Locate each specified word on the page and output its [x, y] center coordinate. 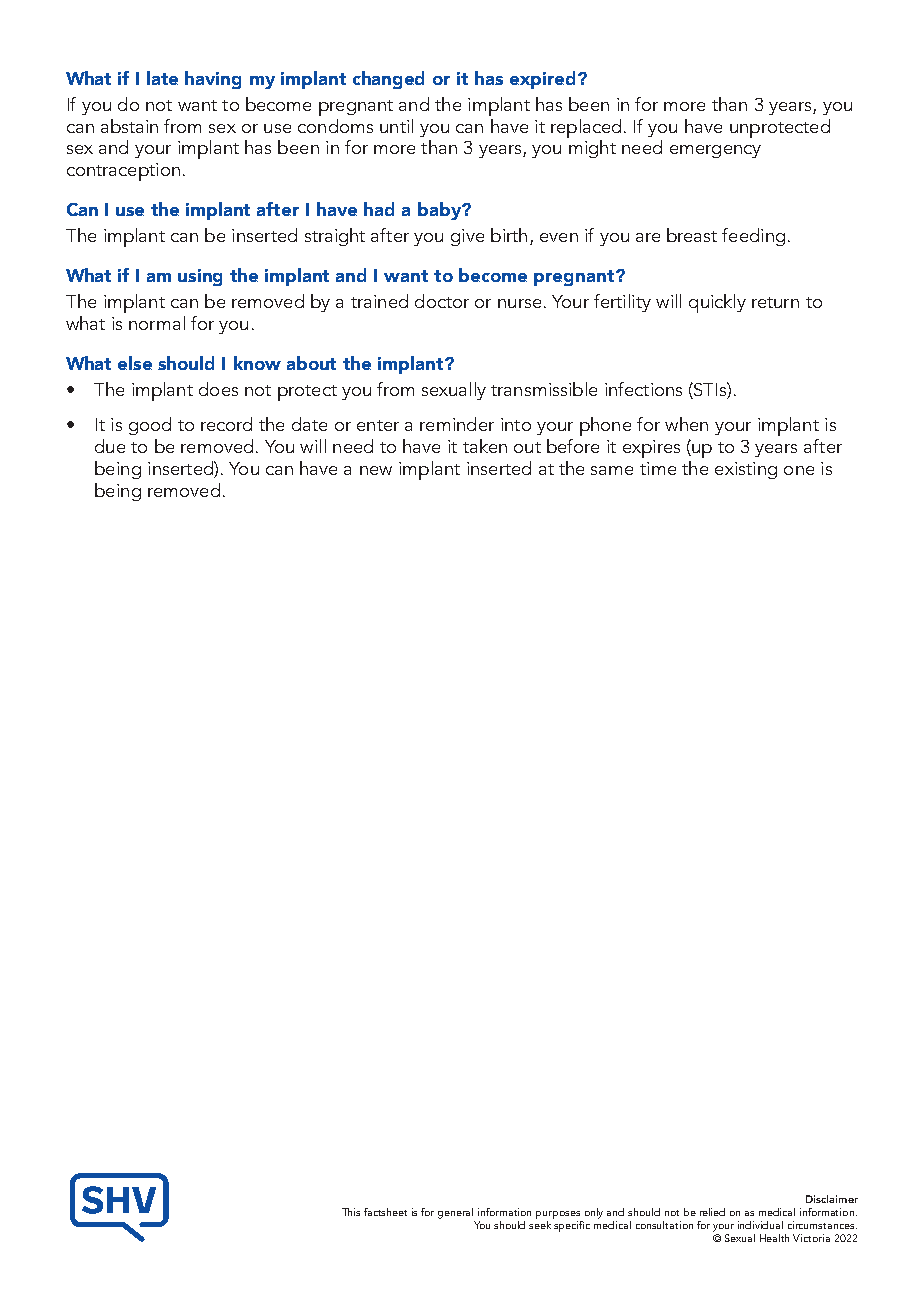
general [455, 1213]
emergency [715, 151]
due [110, 446]
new [376, 470]
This [351, 1212]
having [213, 80]
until [396, 126]
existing [746, 470]
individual [760, 1225]
